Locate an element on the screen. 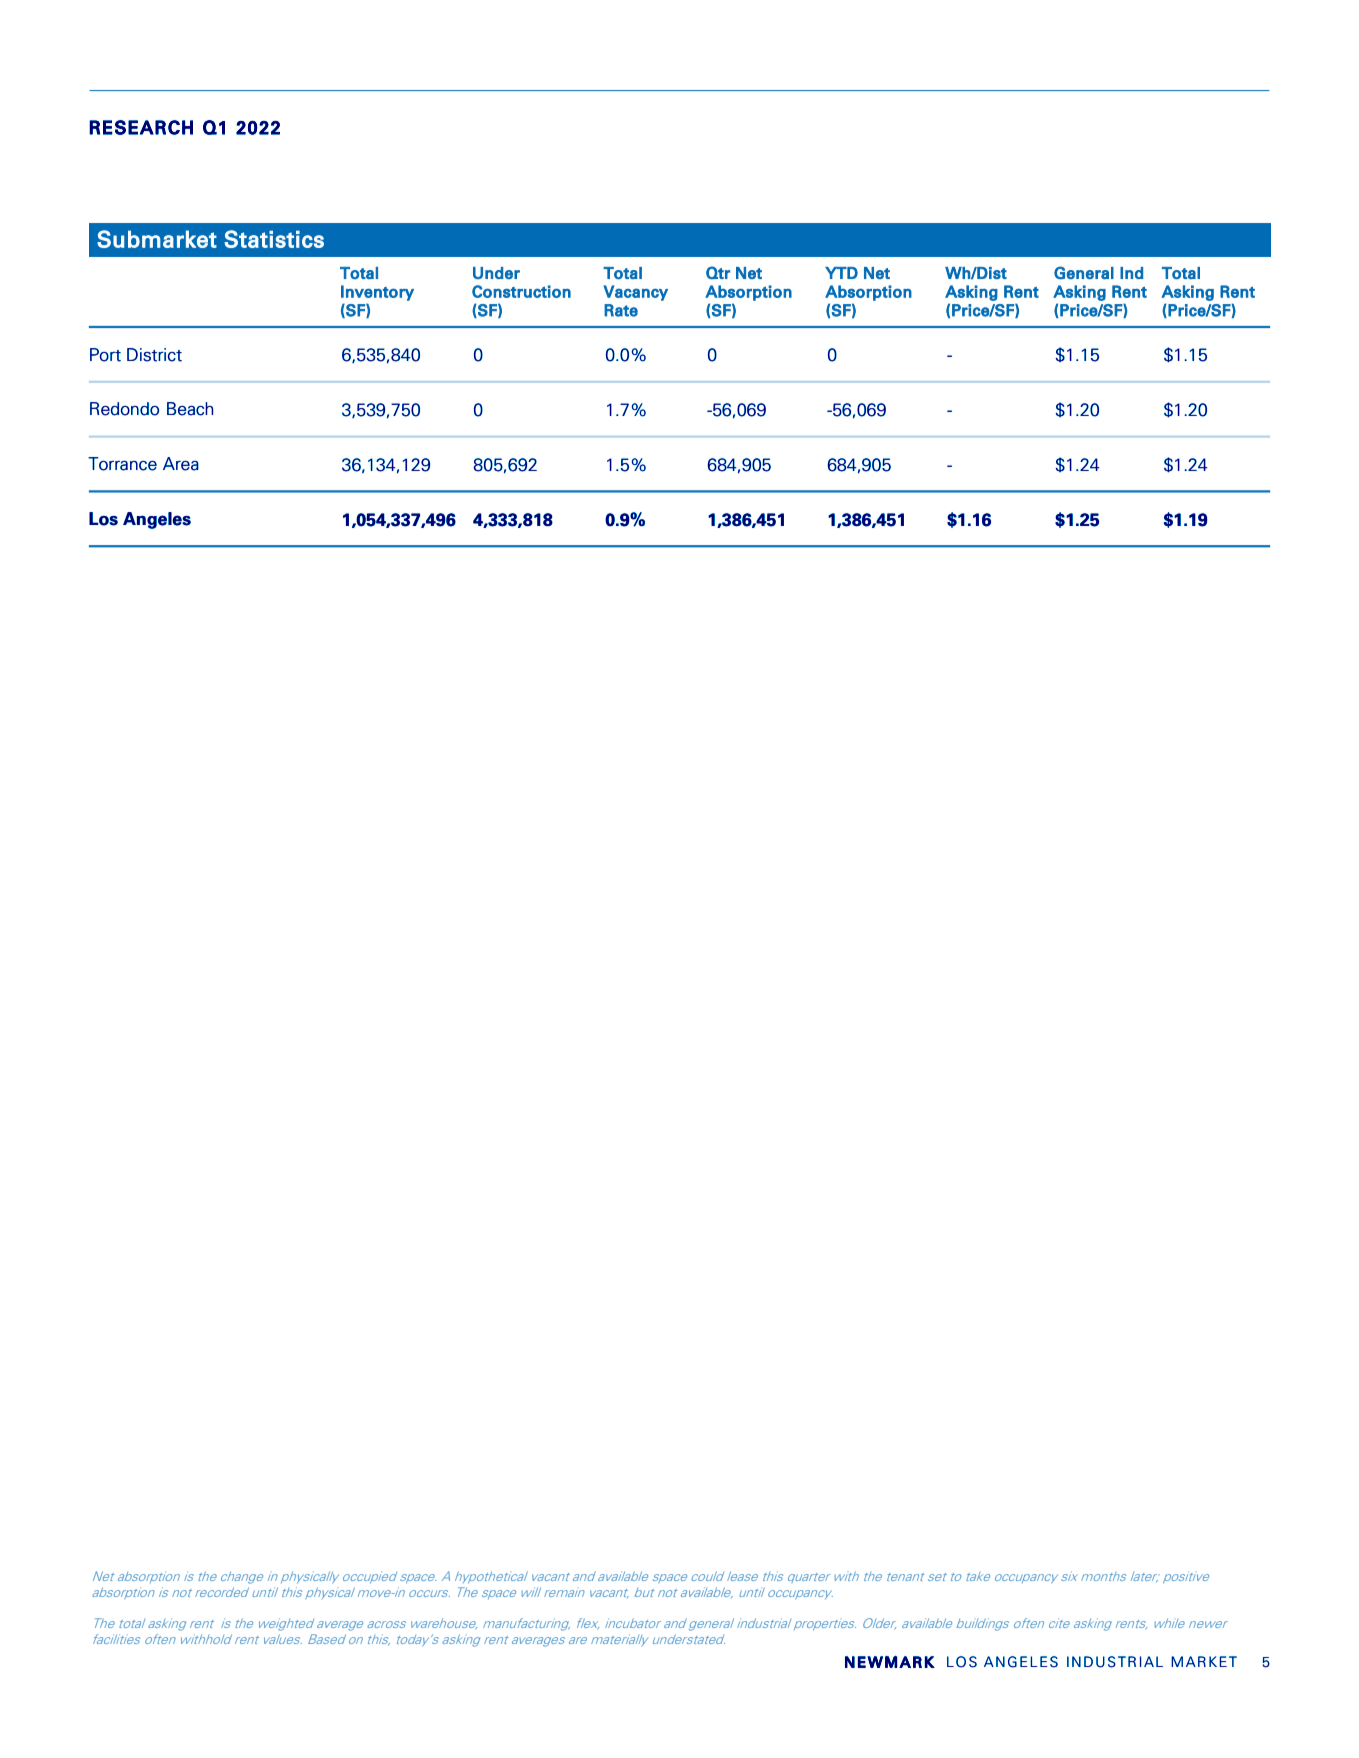 The image size is (1359, 1758). NEWMARK is located at coordinates (890, 1662).
